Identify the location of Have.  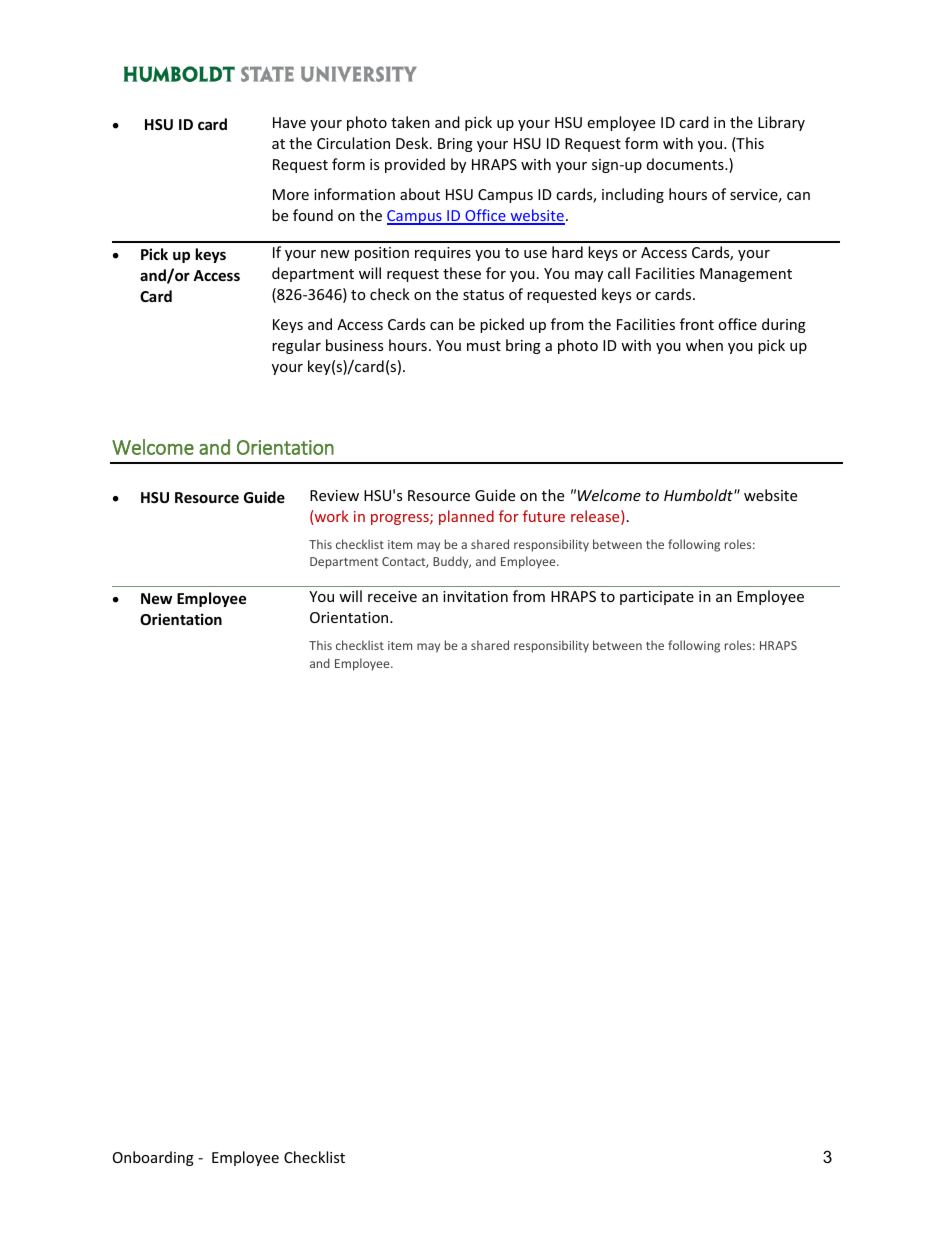
(289, 122).
